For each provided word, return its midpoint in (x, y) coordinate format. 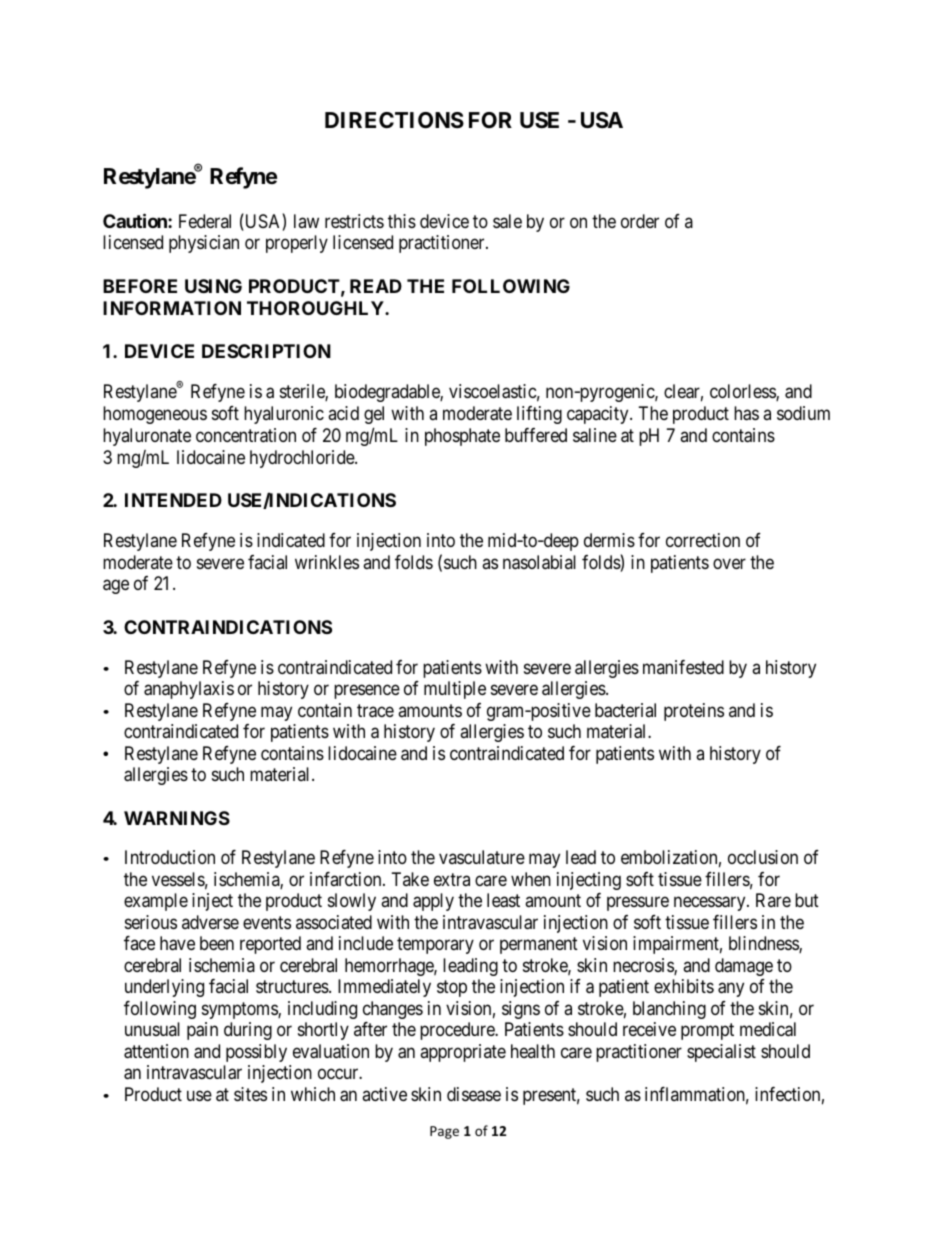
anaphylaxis (189, 690)
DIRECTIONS (394, 120)
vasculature (482, 857)
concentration (246, 435)
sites (250, 1094)
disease (474, 1094)
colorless (743, 392)
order (640, 221)
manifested (683, 667)
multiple (455, 690)
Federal (205, 221)
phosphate (462, 437)
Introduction (170, 857)
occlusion (763, 857)
